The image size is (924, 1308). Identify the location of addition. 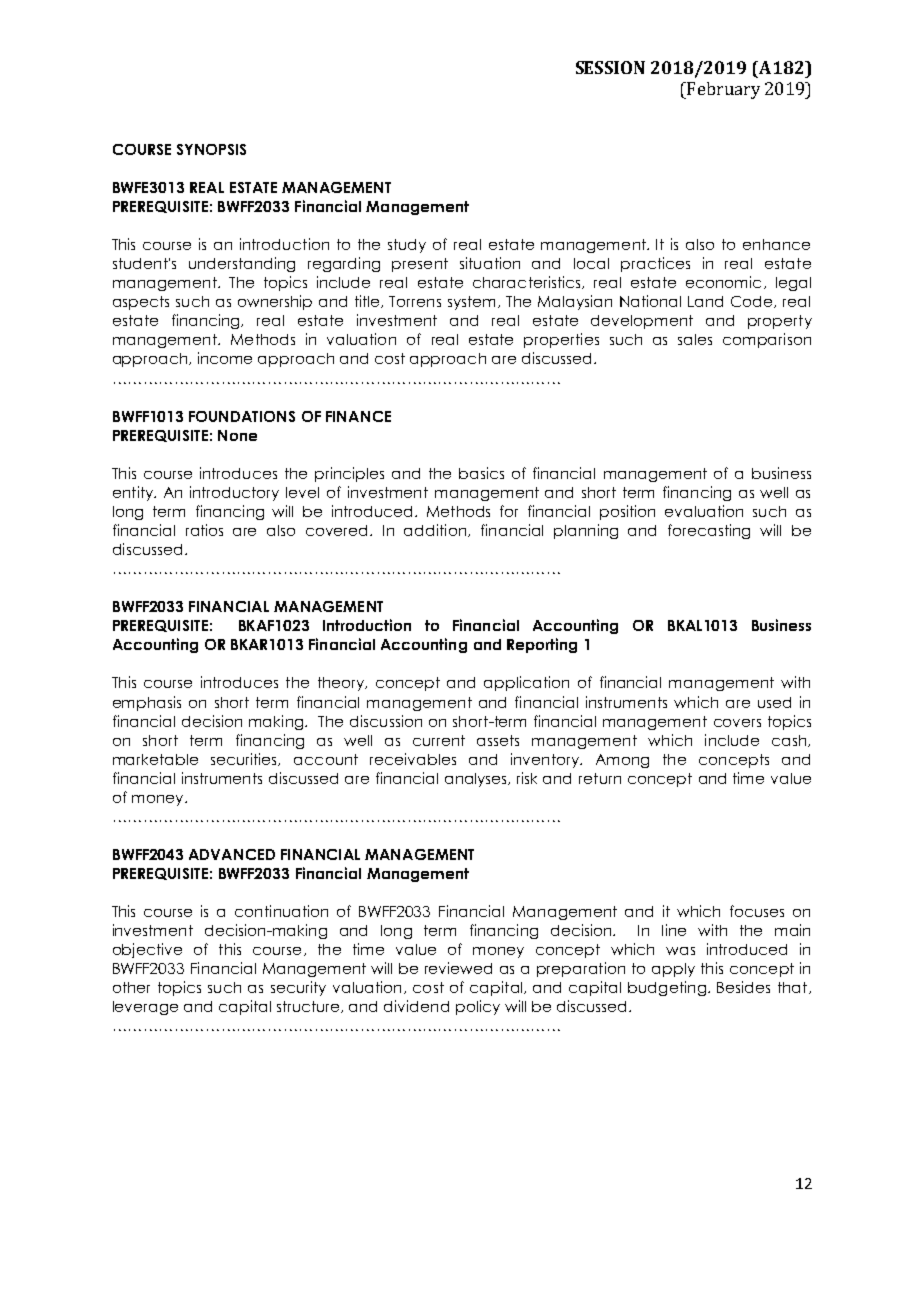
(435, 530).
